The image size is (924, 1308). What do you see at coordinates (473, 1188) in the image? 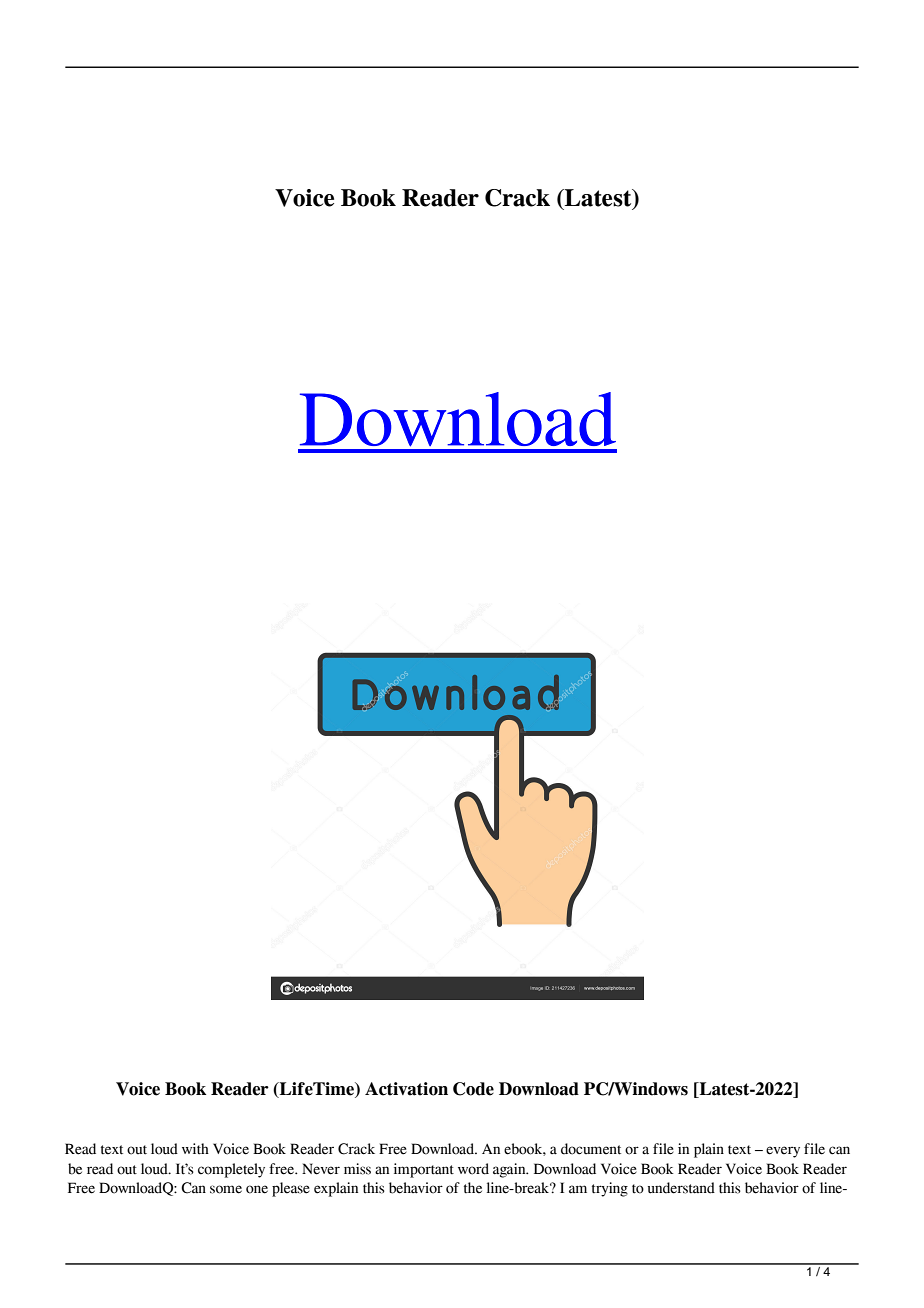
I see `the` at bounding box center [473, 1188].
